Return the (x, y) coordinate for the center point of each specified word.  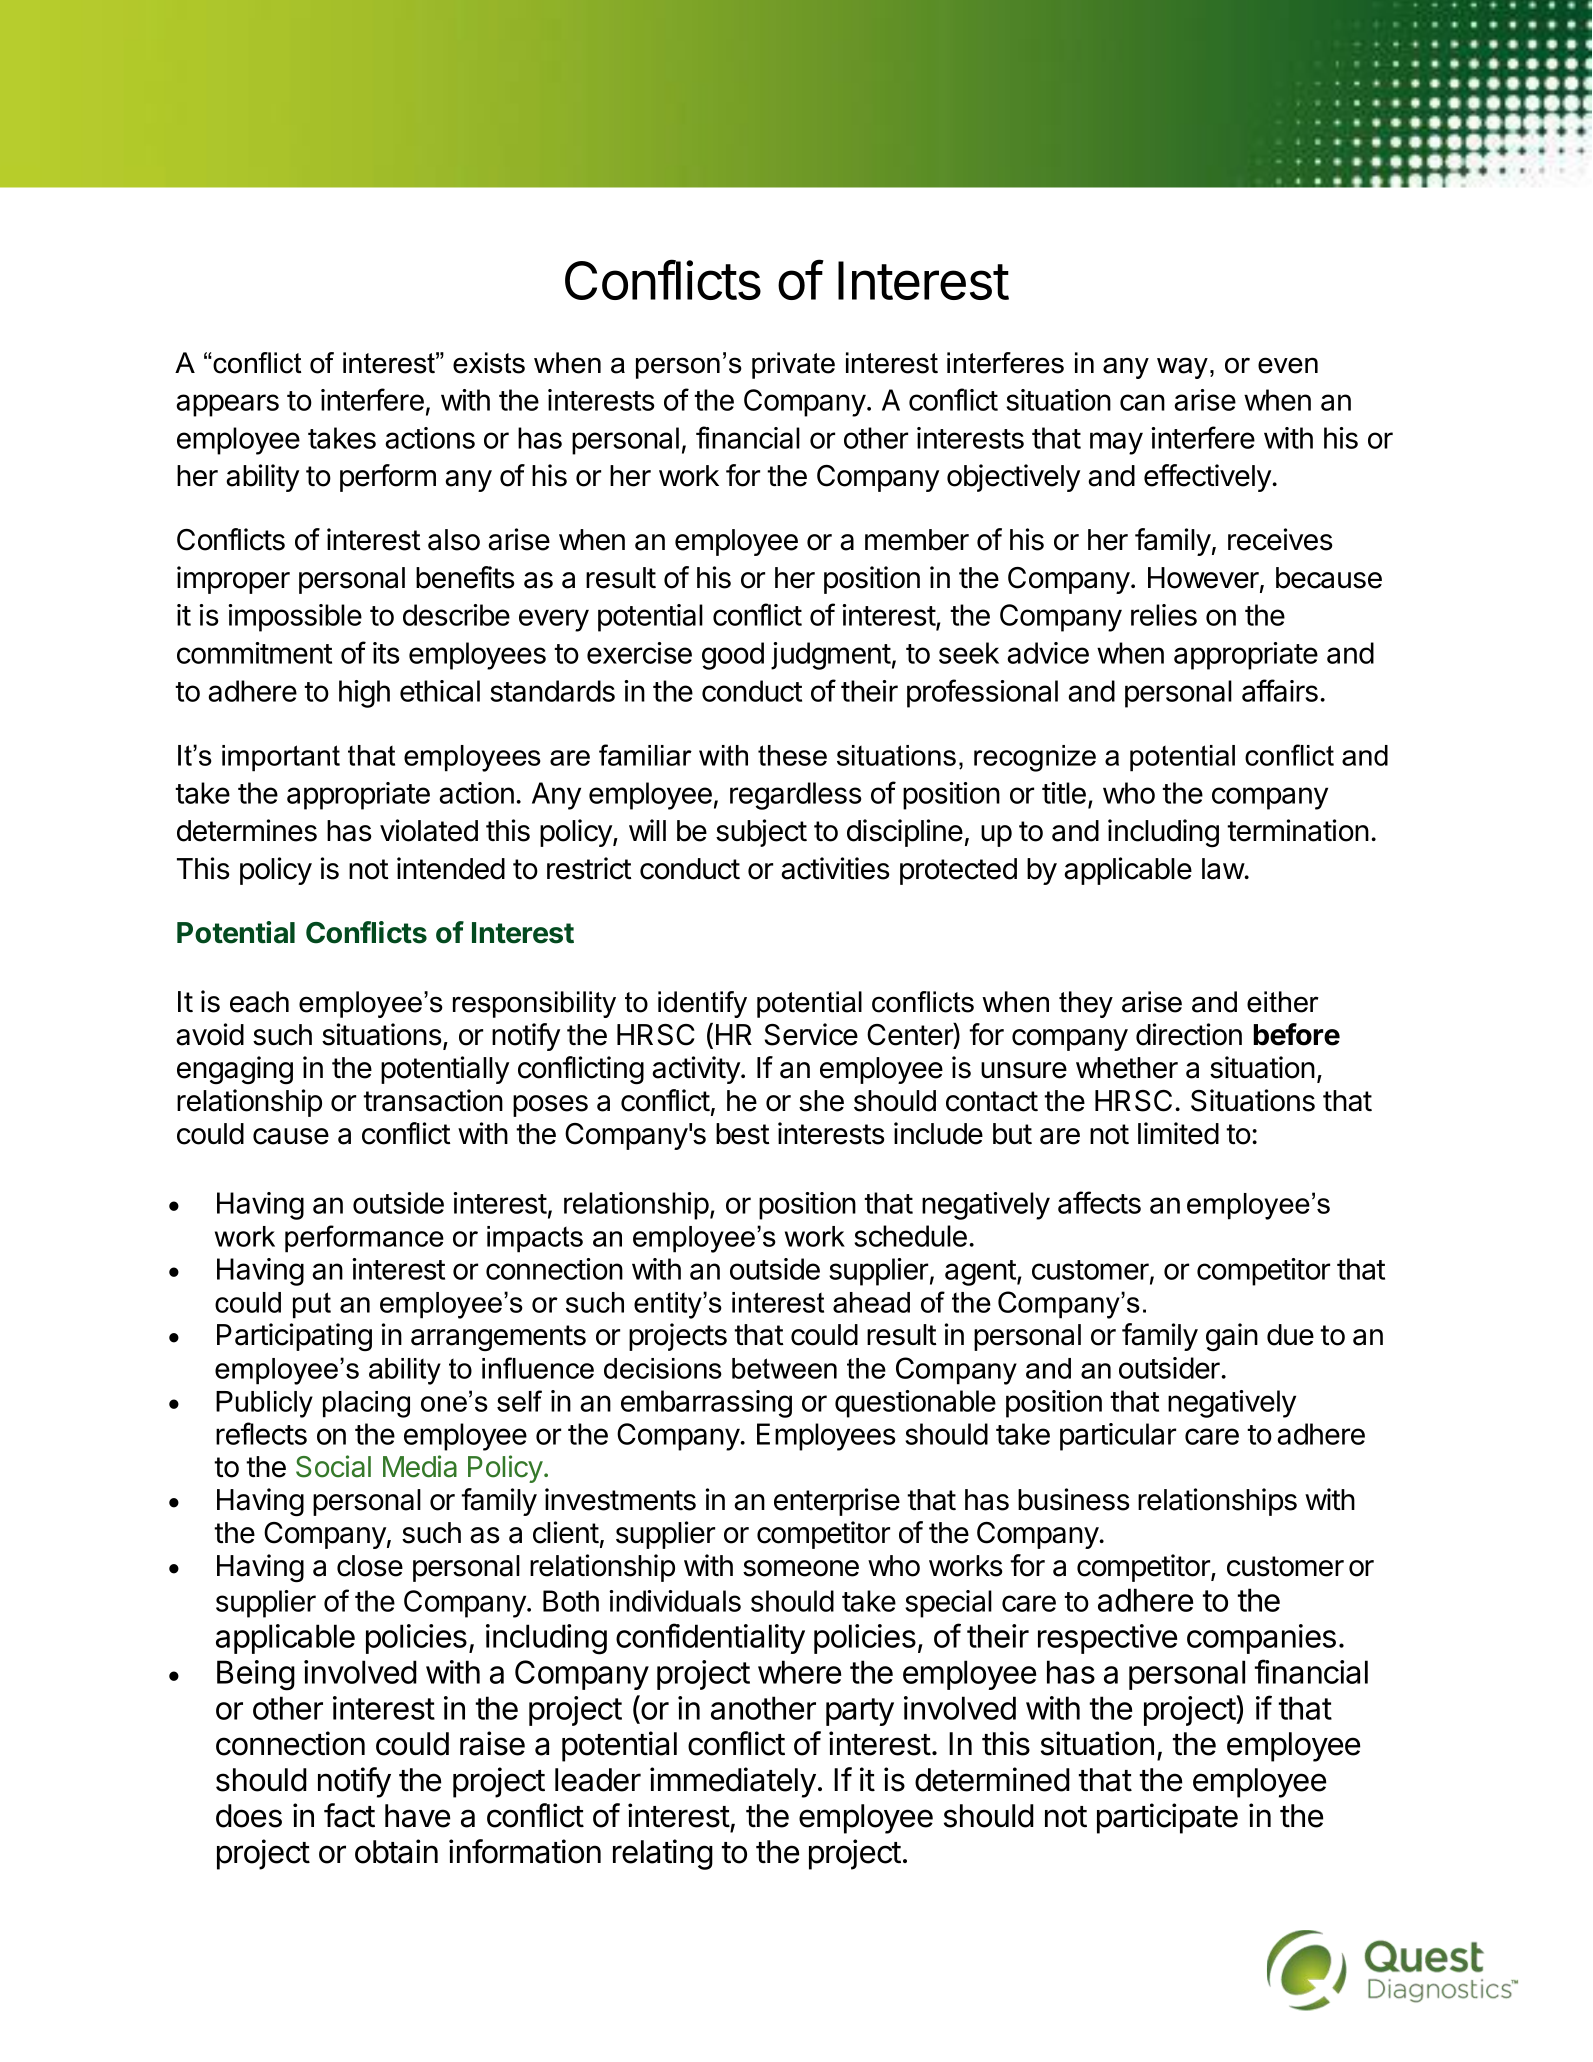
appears (227, 405)
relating (663, 1854)
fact (349, 1815)
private (793, 365)
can (1142, 402)
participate (1167, 1818)
